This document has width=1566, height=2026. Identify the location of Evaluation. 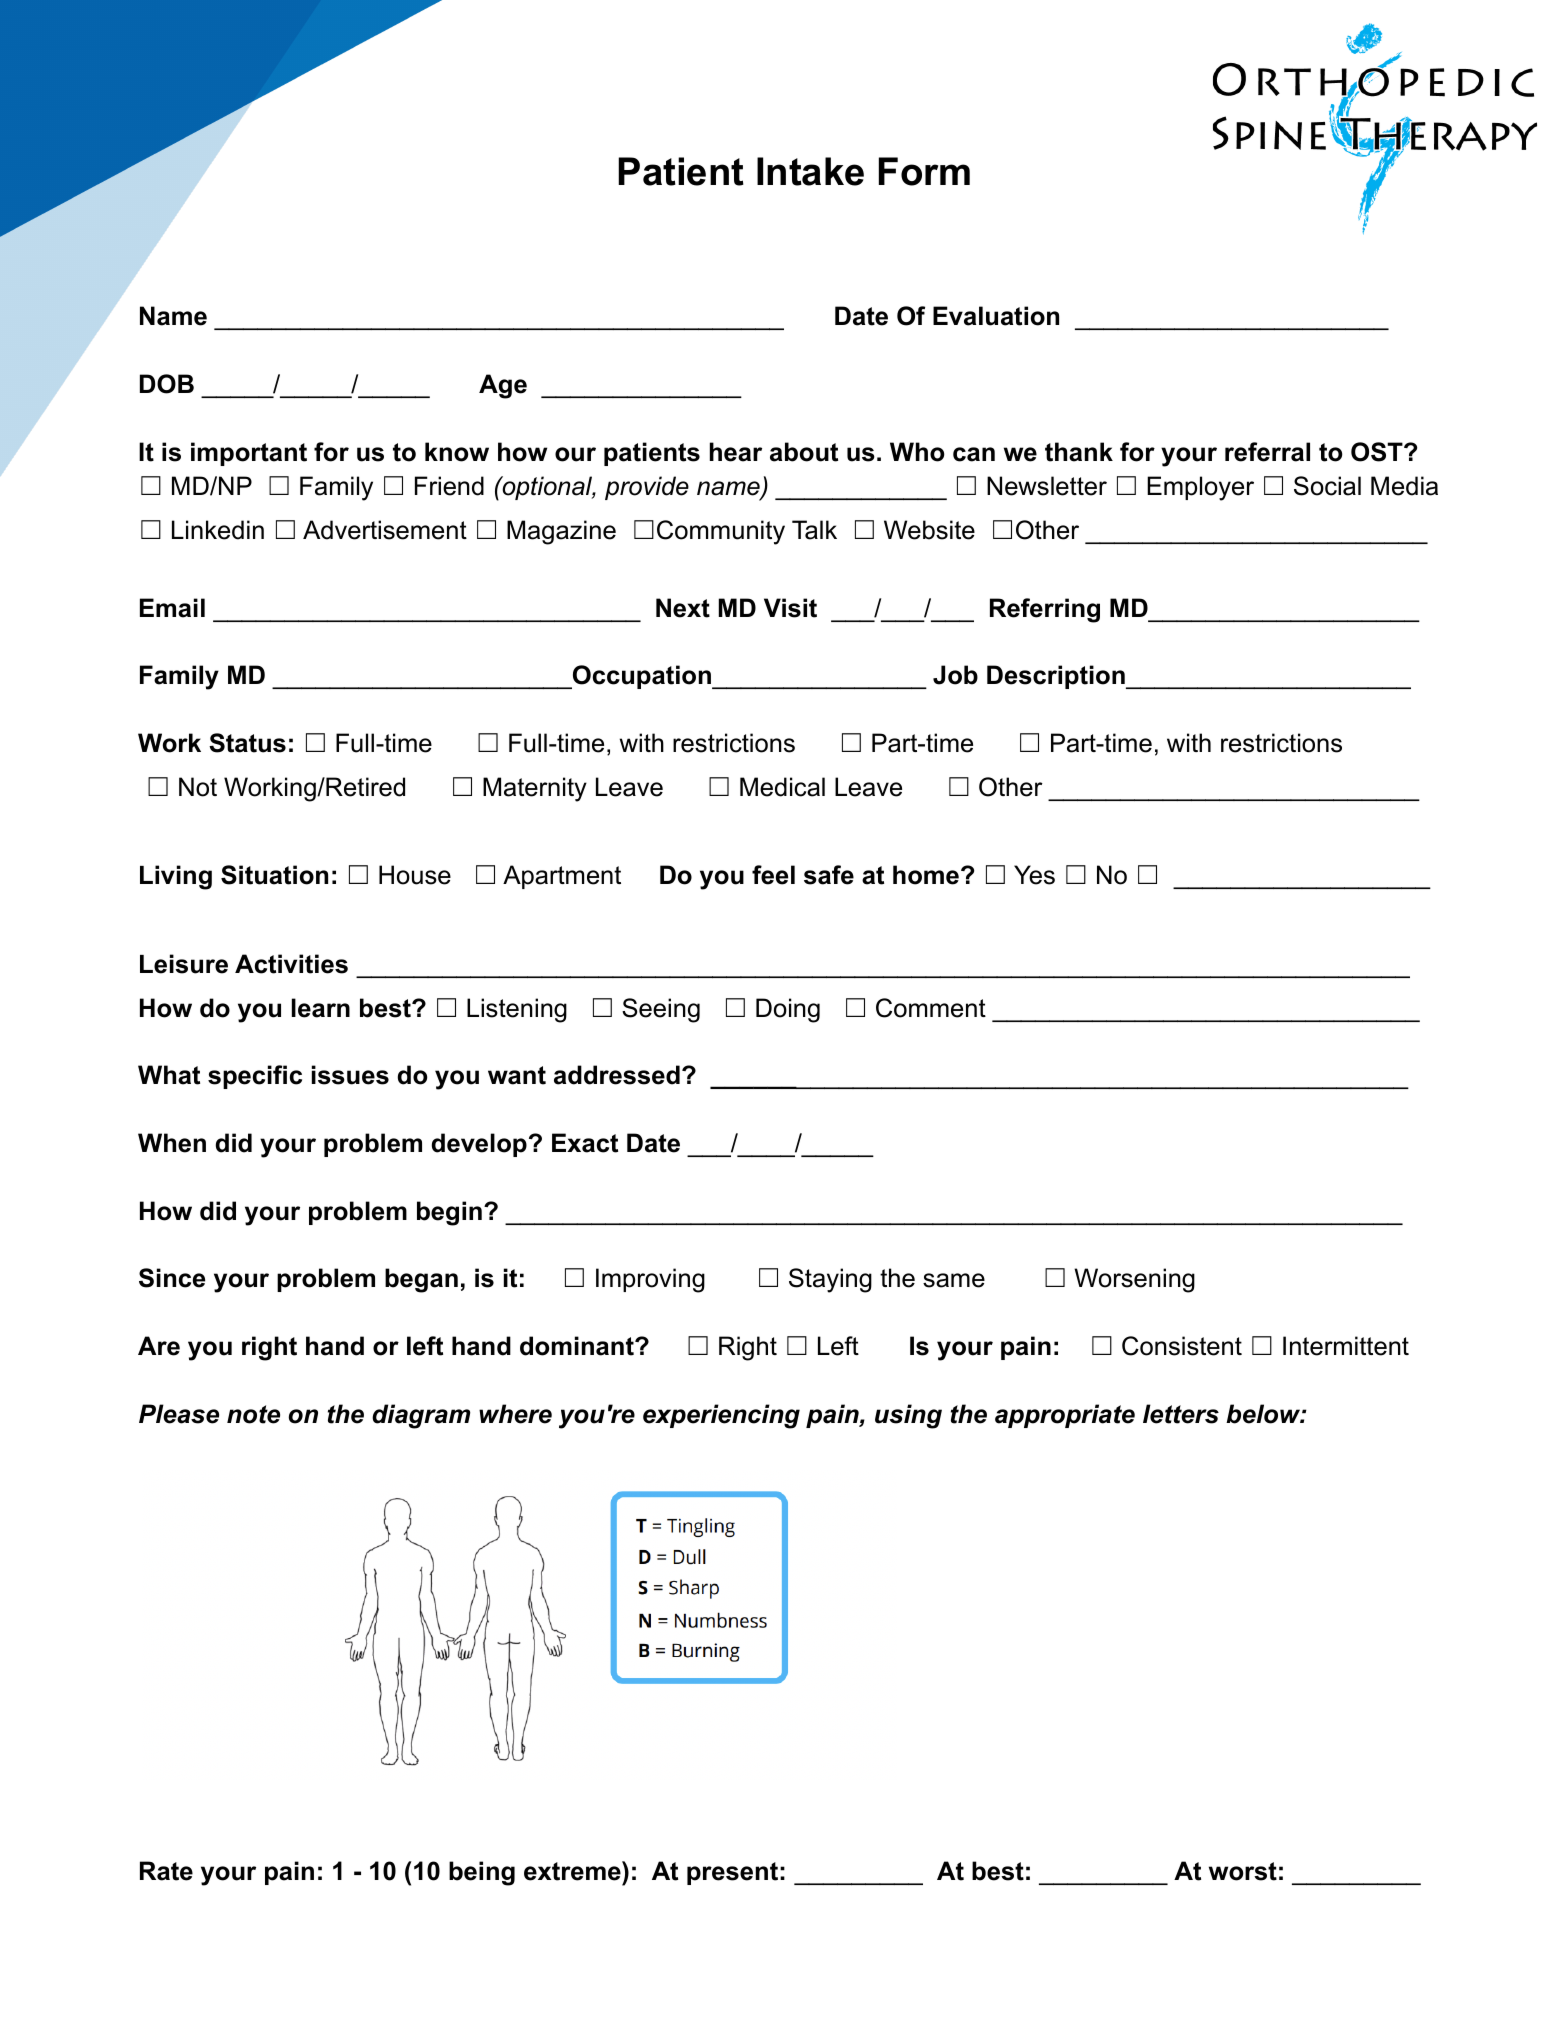
(996, 316).
